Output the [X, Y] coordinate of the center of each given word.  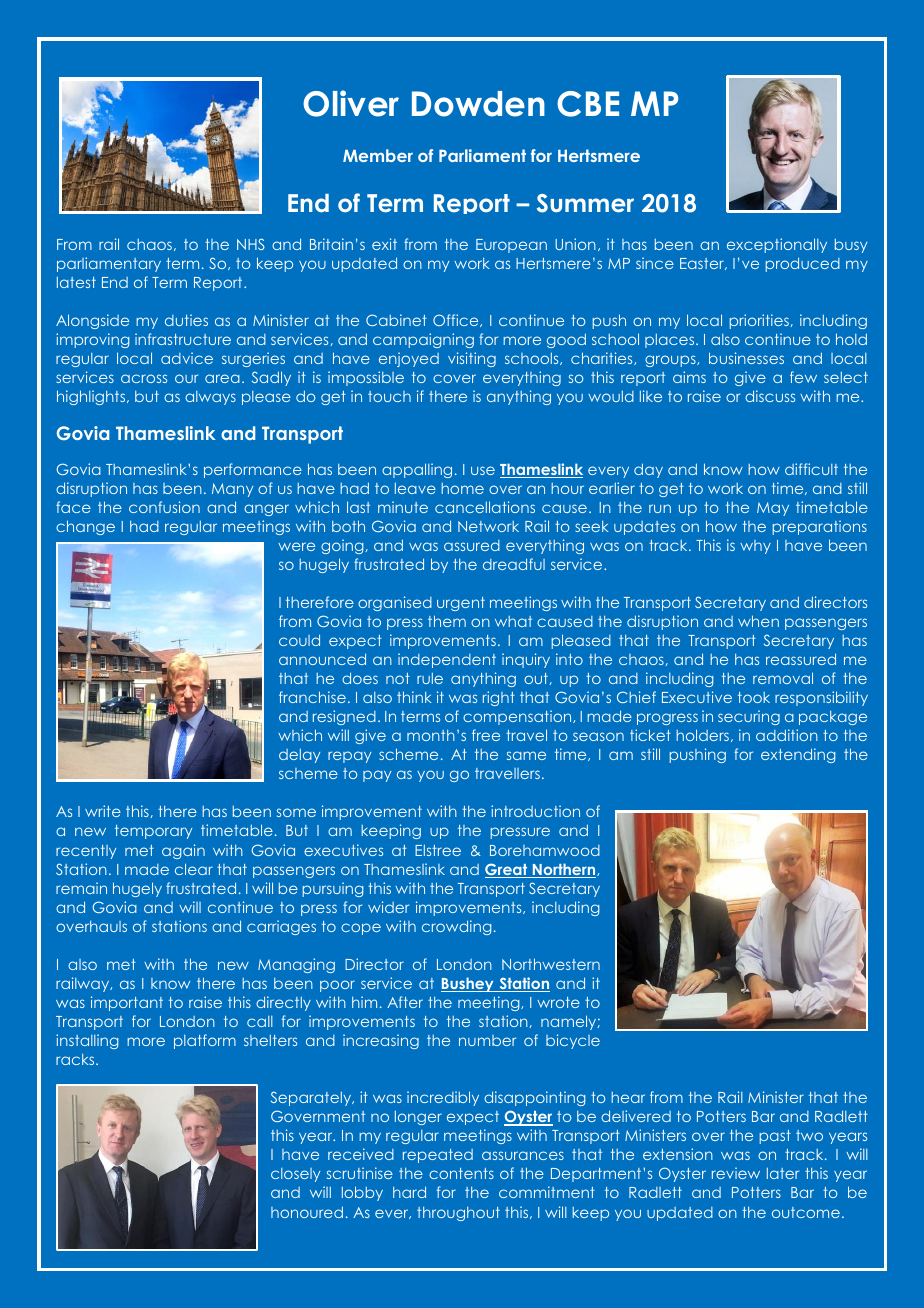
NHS [251, 244]
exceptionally [777, 245]
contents [461, 1173]
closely [295, 1175]
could [299, 640]
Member [378, 155]
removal [783, 678]
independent [447, 660]
